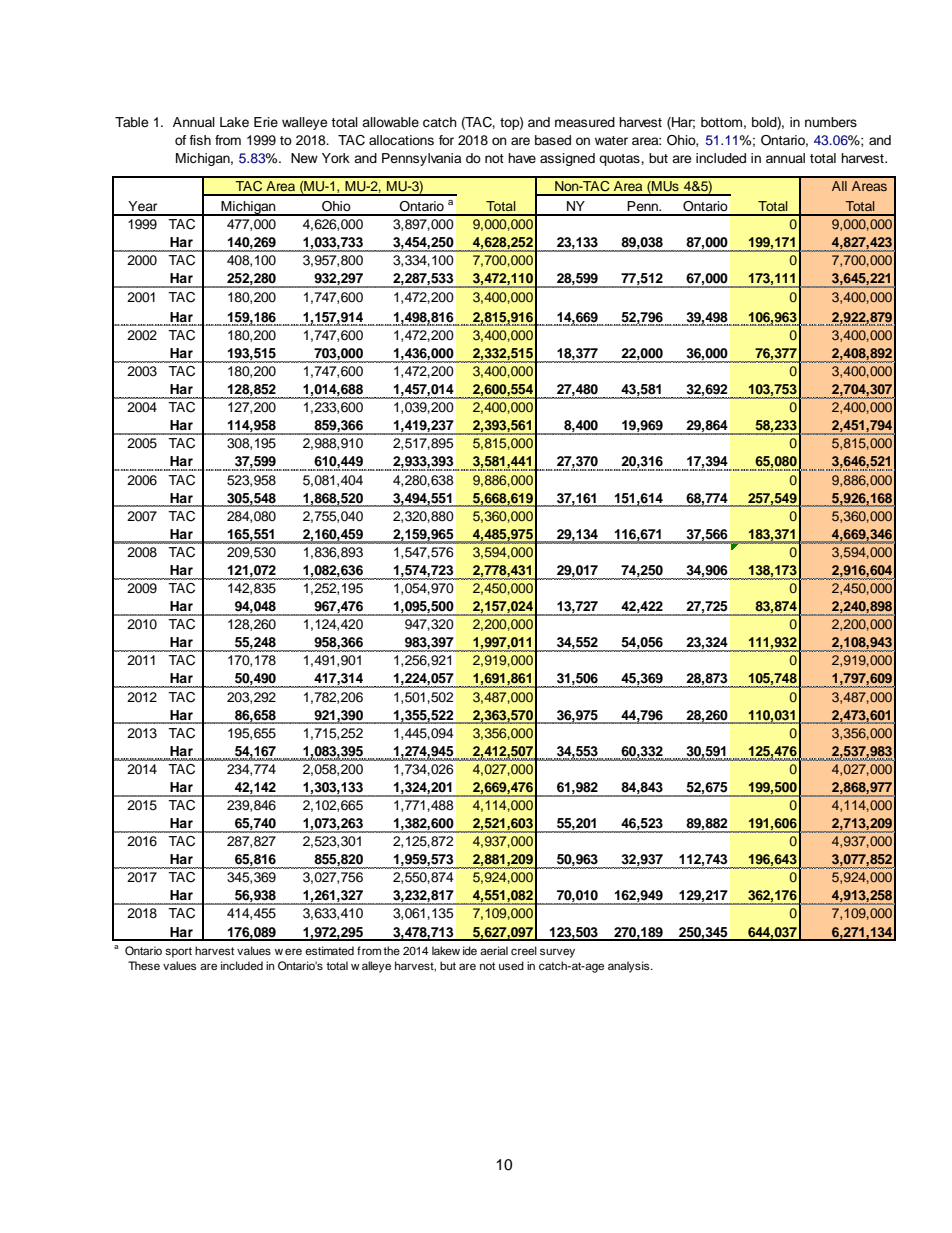 This screenshot has width=952, height=1233. Describe the element at coordinates (178, 952) in the screenshot. I see `sport` at that location.
